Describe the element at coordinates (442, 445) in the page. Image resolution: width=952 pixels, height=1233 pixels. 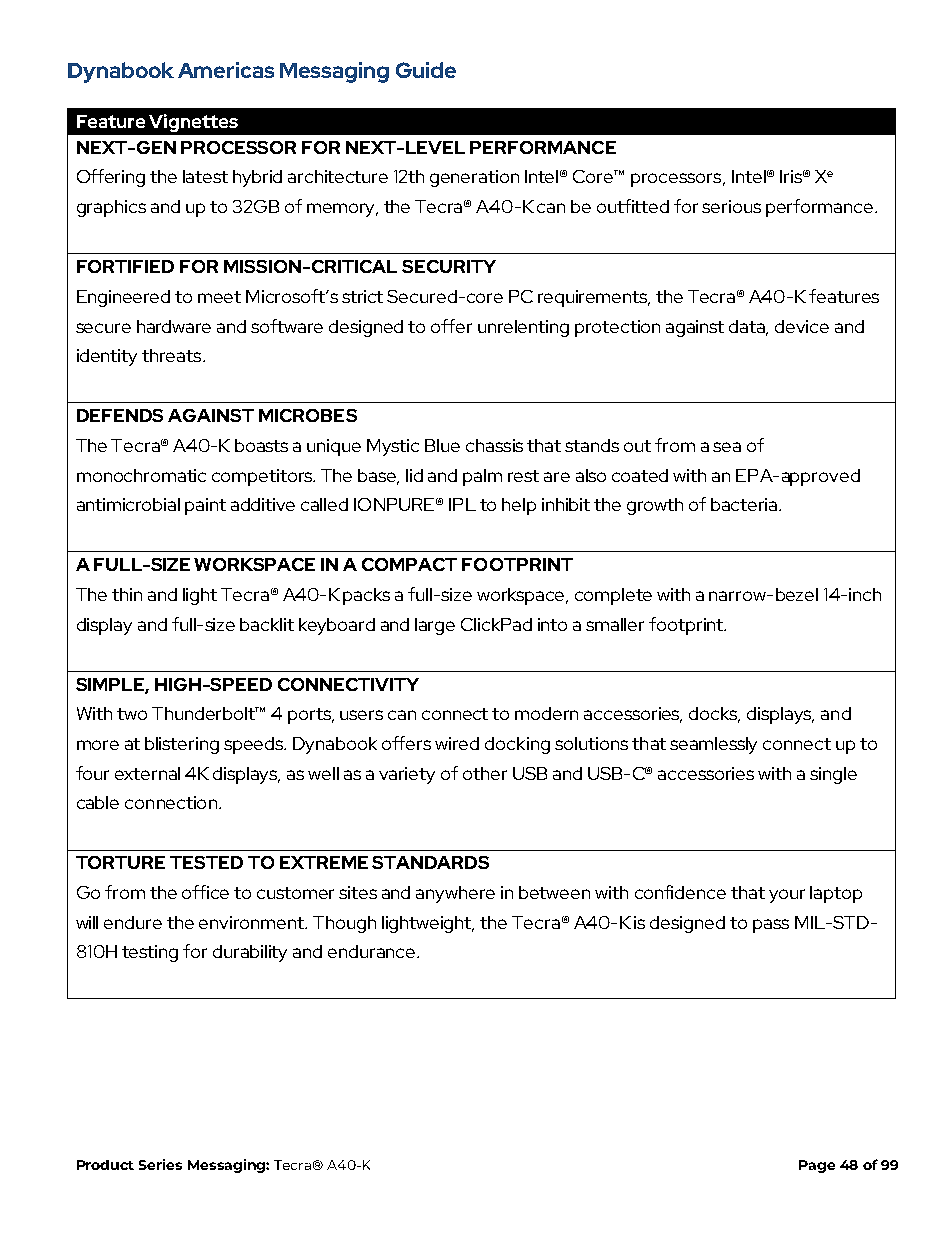
I see `Blue` at that location.
